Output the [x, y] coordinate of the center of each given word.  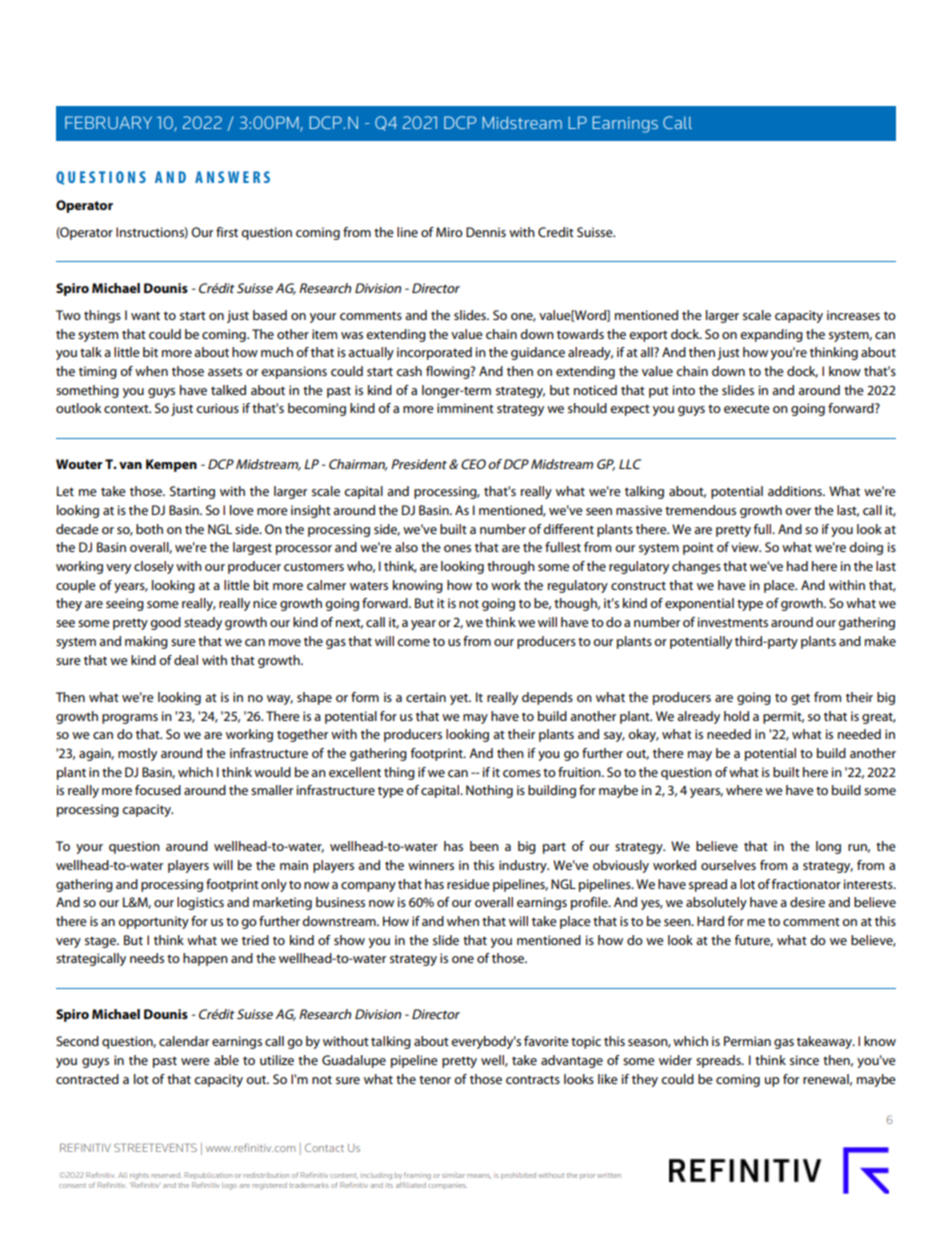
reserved [167, 1175]
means [479, 1176]
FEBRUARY [108, 122]
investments [733, 622]
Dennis [486, 232]
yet [460, 699]
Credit [556, 232]
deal [186, 660]
